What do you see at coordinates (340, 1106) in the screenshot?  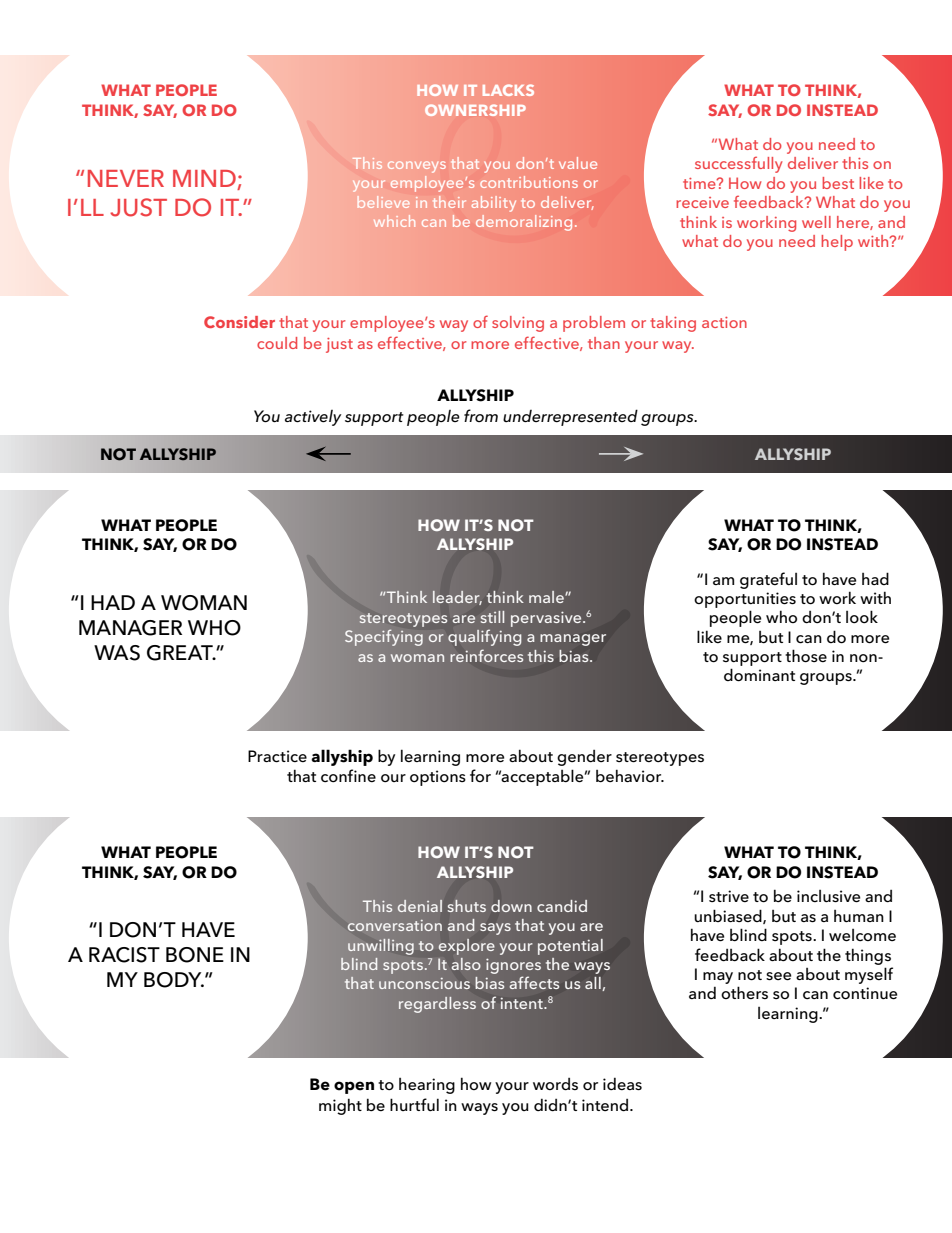 I see `might` at bounding box center [340, 1106].
